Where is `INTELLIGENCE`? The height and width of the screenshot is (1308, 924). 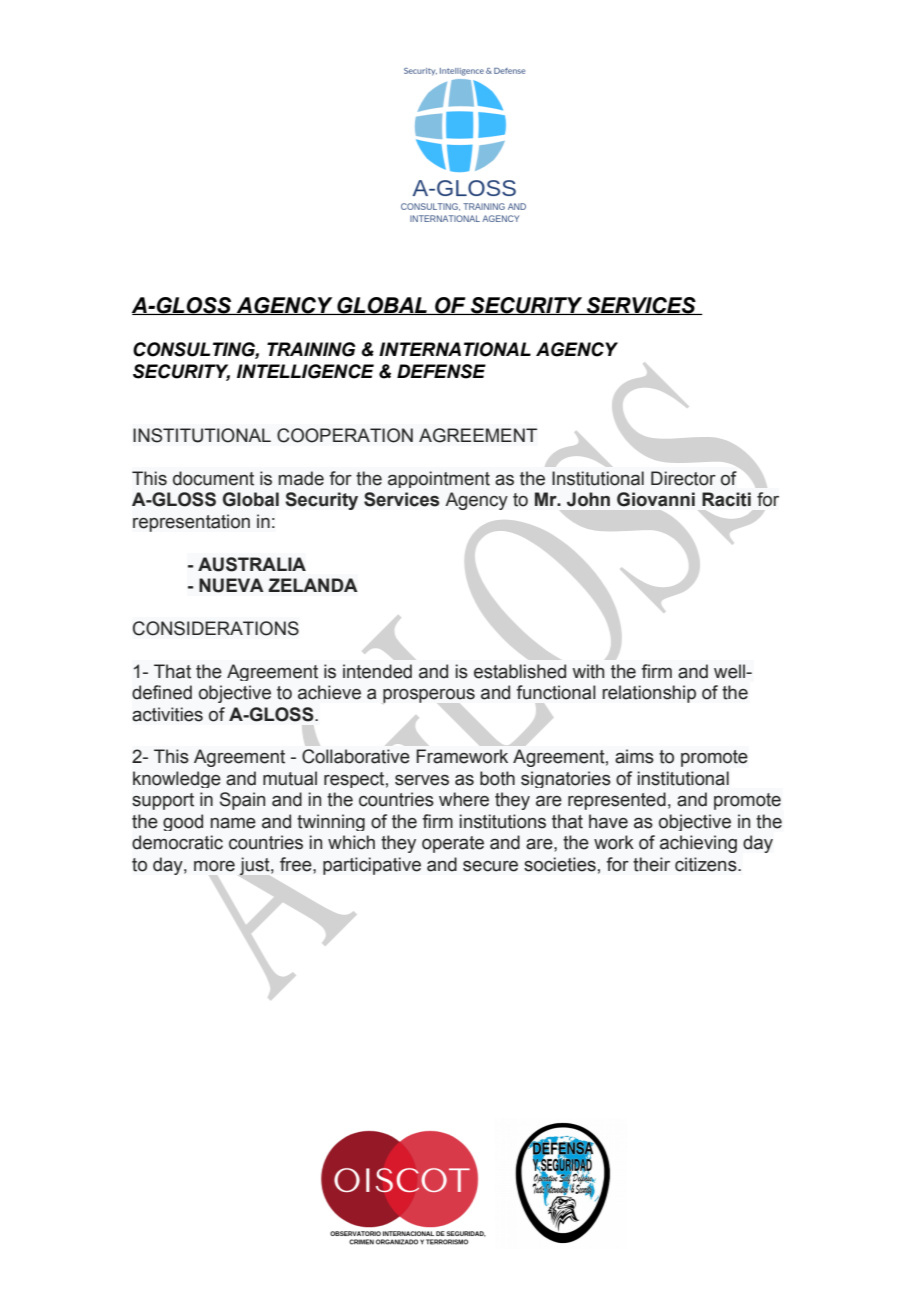
INTELLIGENCE is located at coordinates (305, 371).
